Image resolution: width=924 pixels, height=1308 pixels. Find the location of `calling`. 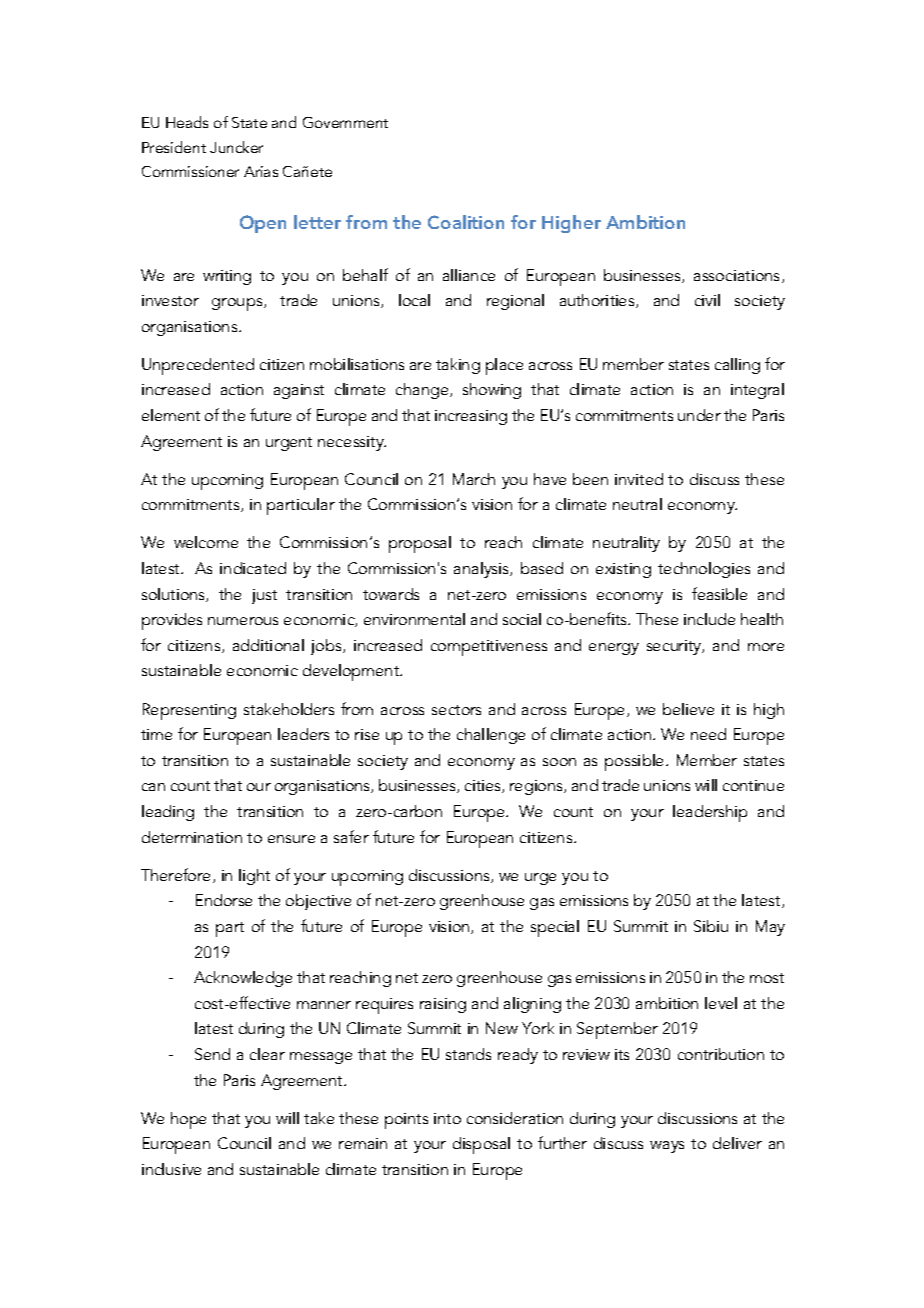

calling is located at coordinates (737, 366).
